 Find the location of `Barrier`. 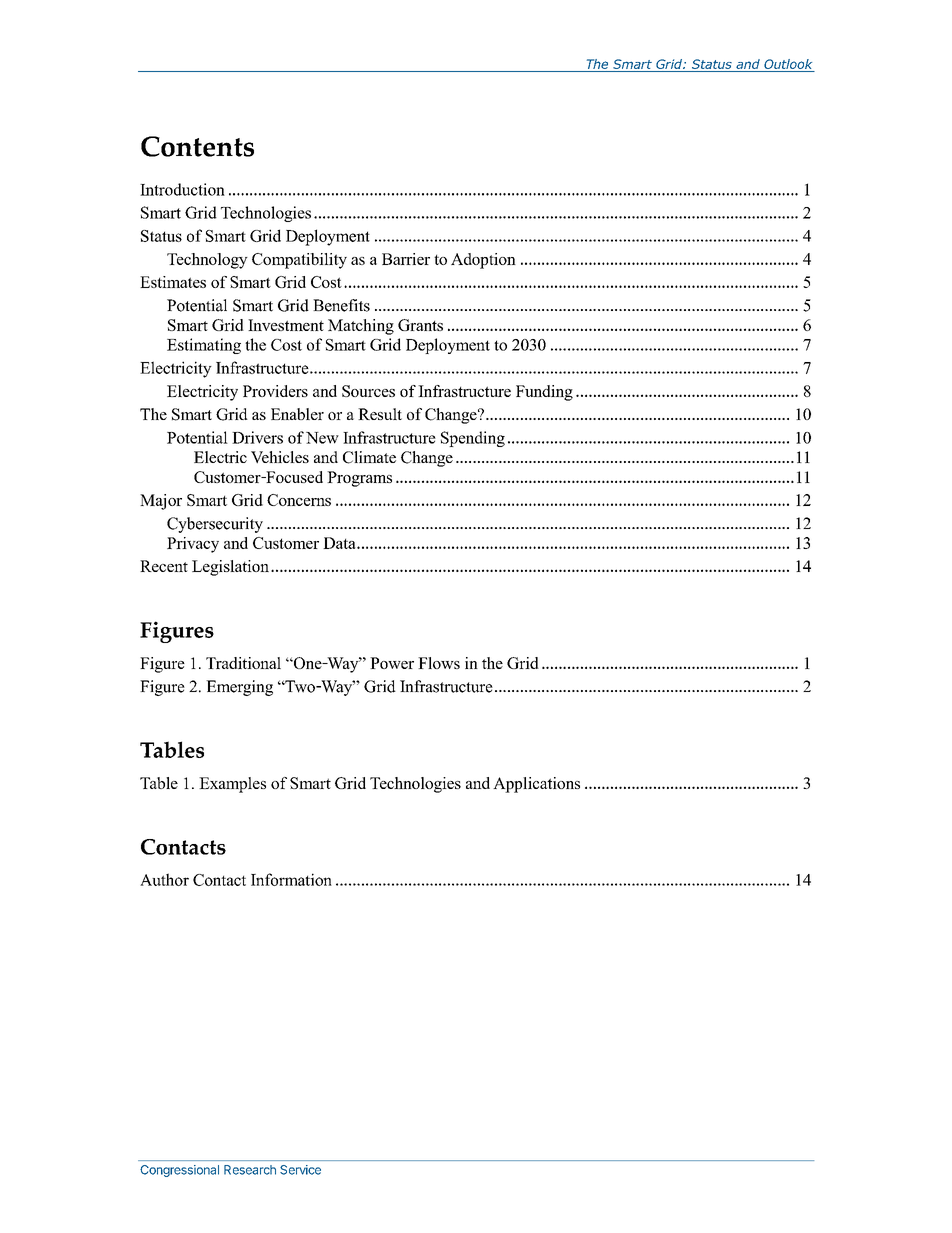

Barrier is located at coordinates (406, 259).
